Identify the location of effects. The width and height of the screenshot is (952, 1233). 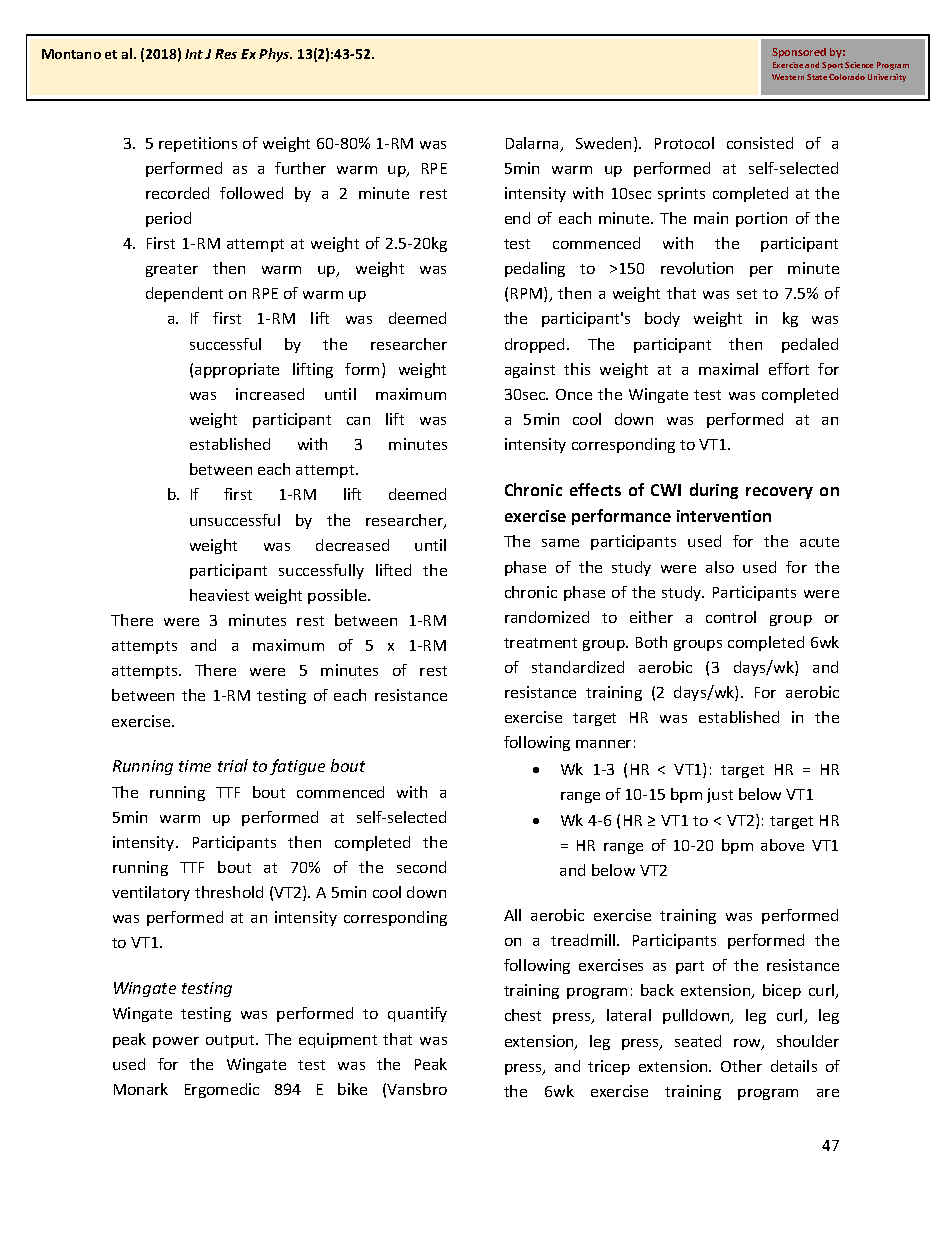
(595, 489).
